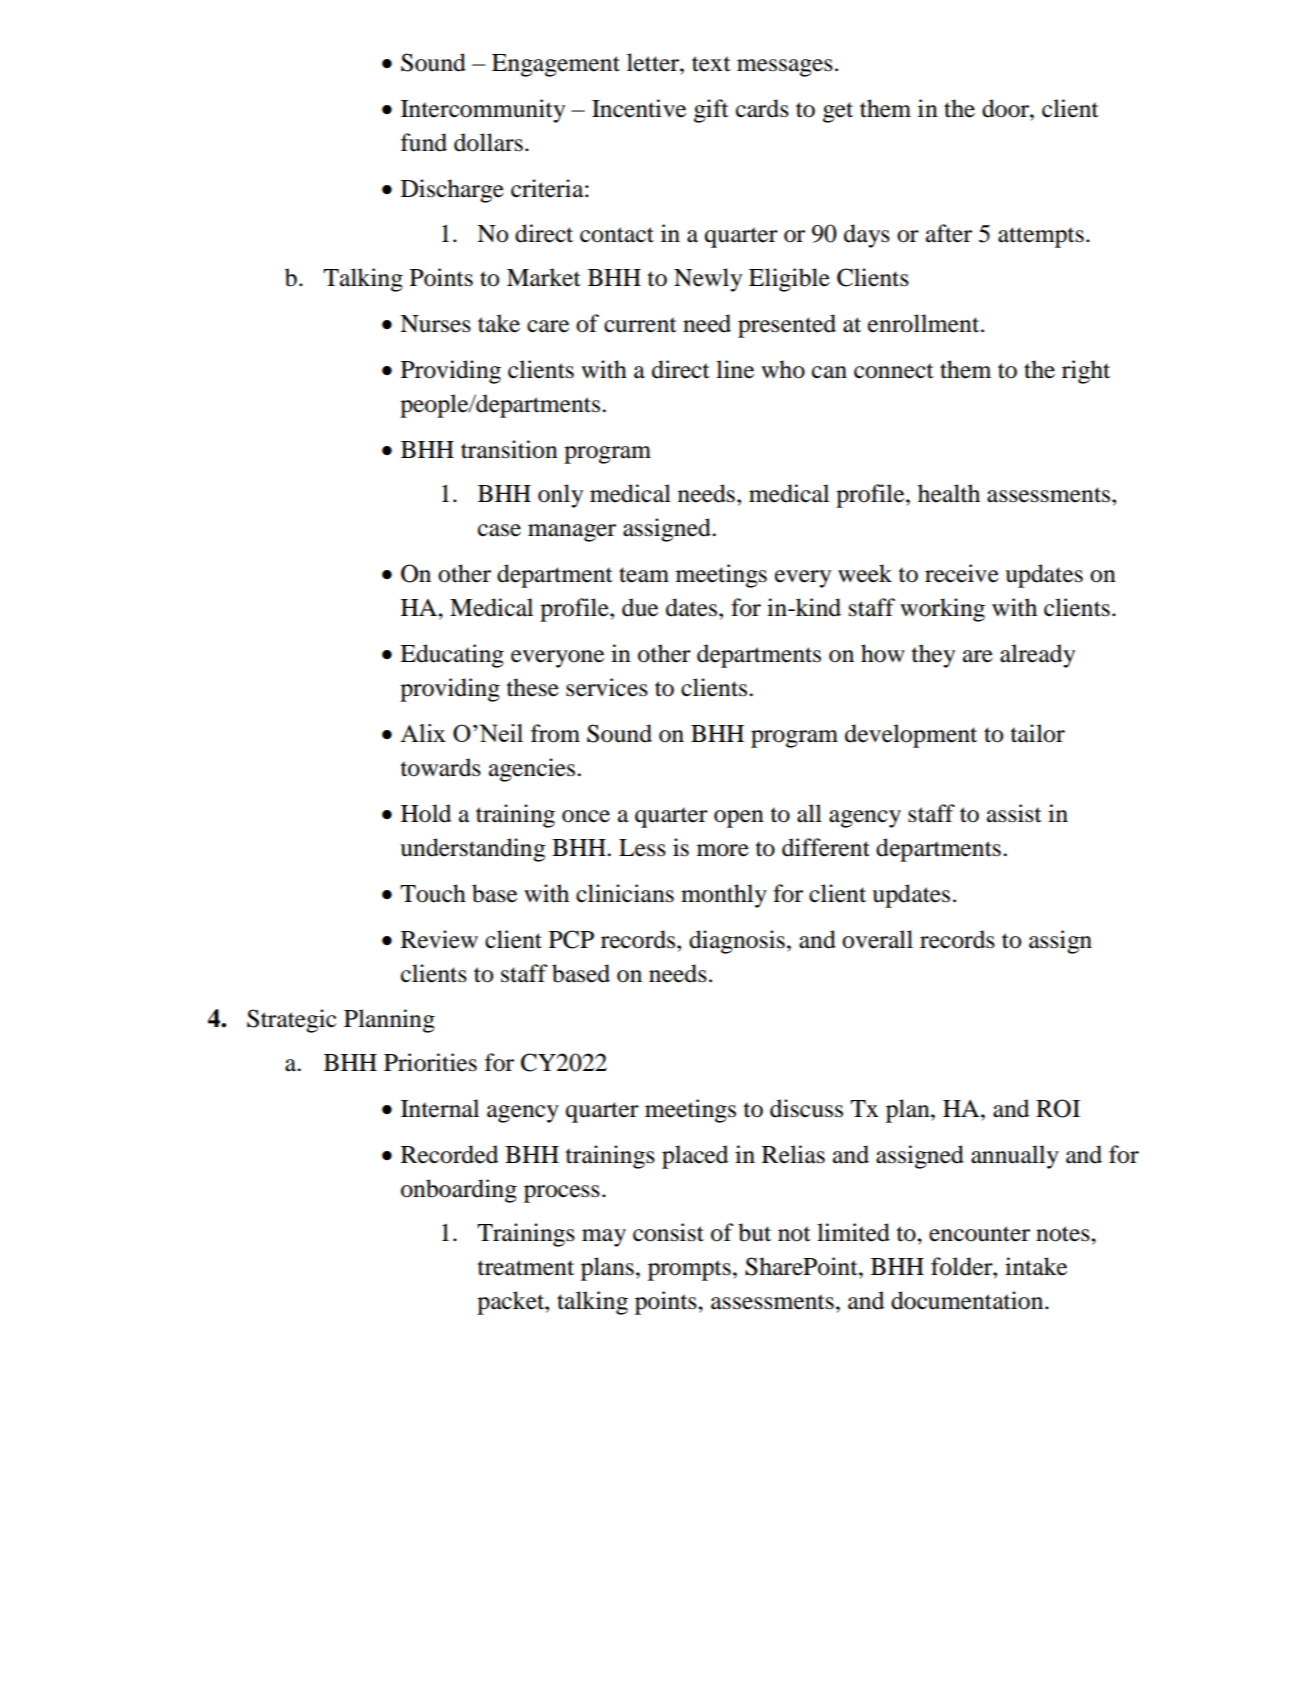  What do you see at coordinates (689, 1270) in the page?
I see `prompts` at bounding box center [689, 1270].
